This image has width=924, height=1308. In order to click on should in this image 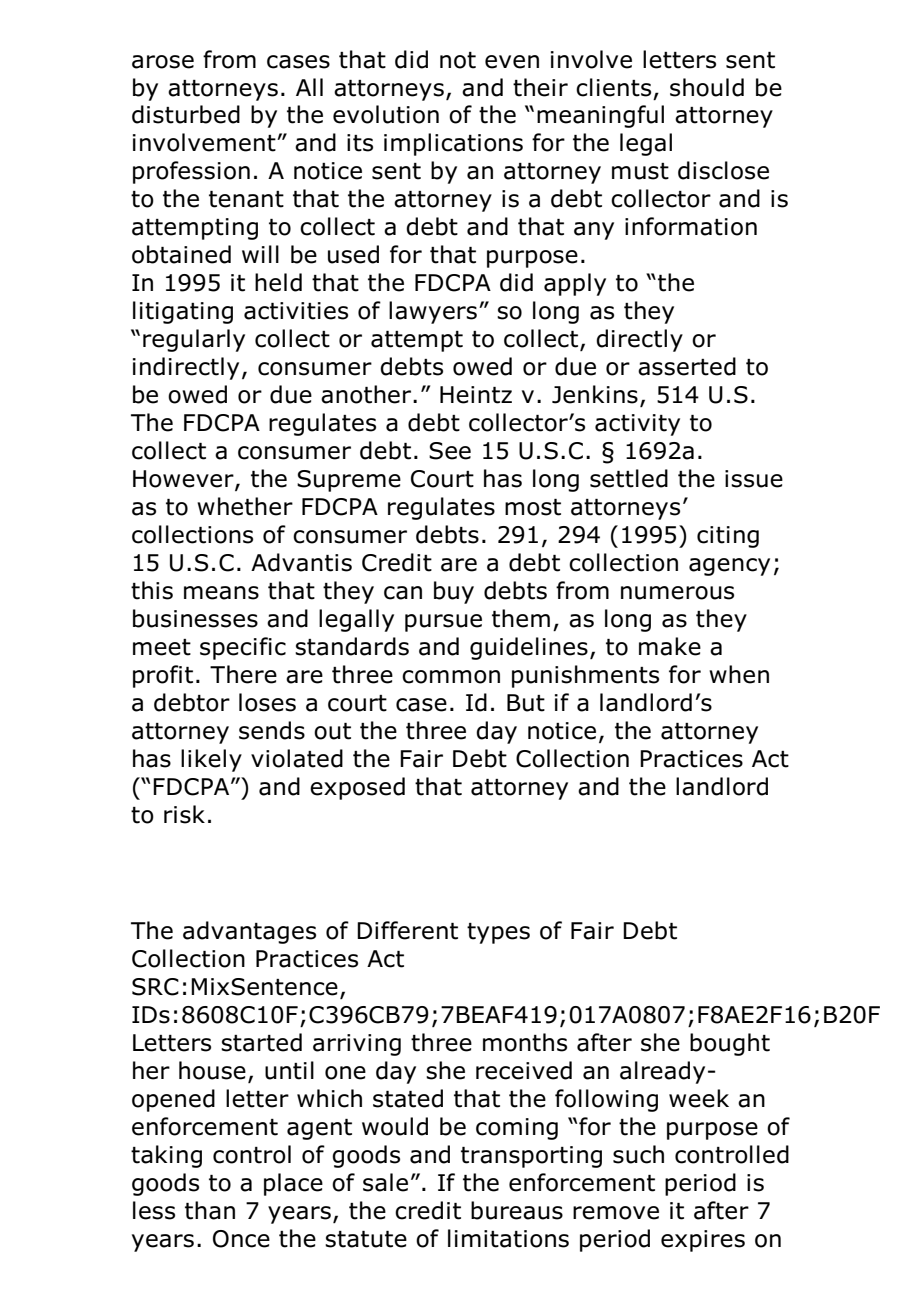, I will do `click(707, 87)`.
